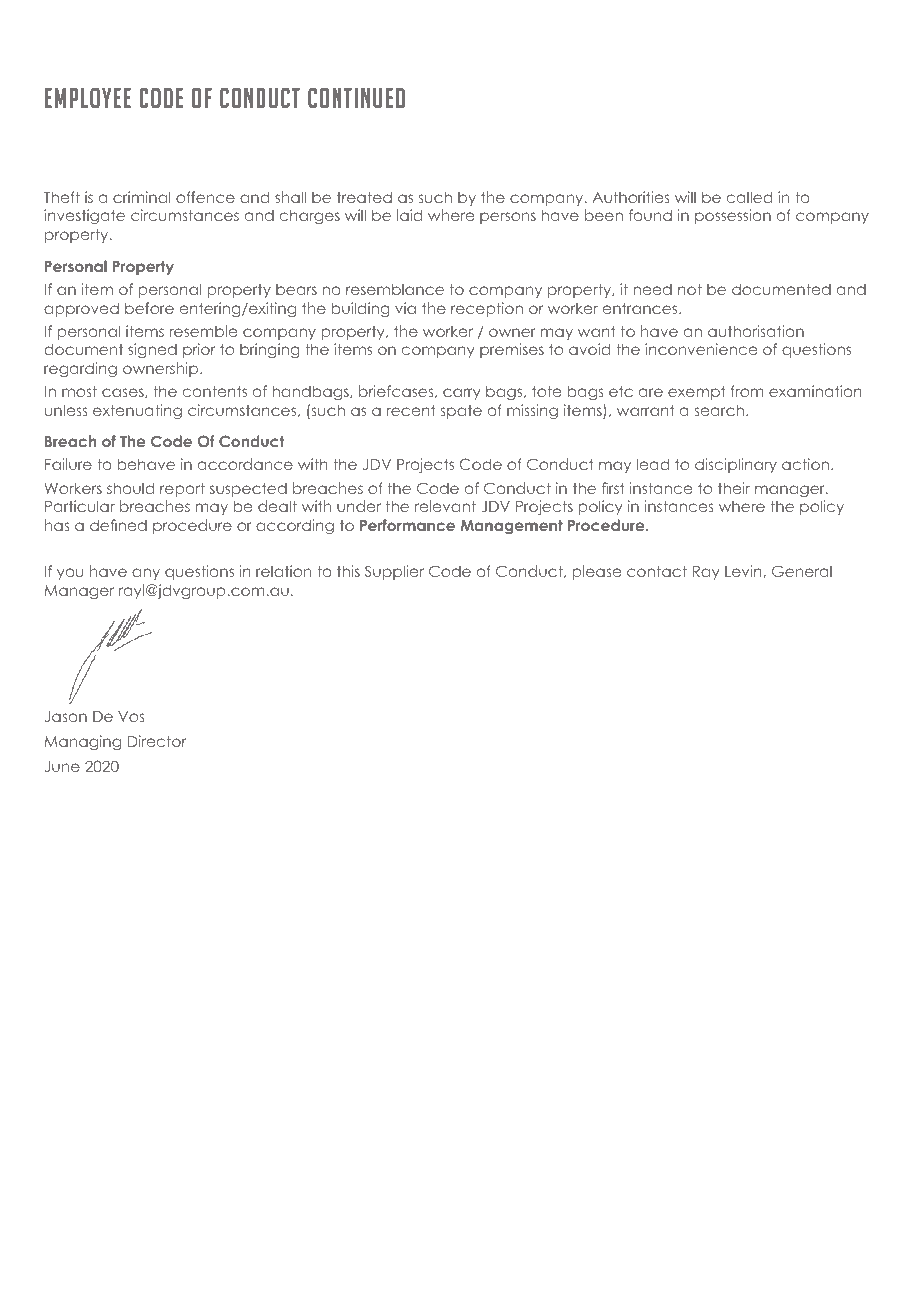 Image resolution: width=924 pixels, height=1308 pixels. Describe the element at coordinates (118, 525) in the document. I see `defined` at that location.
